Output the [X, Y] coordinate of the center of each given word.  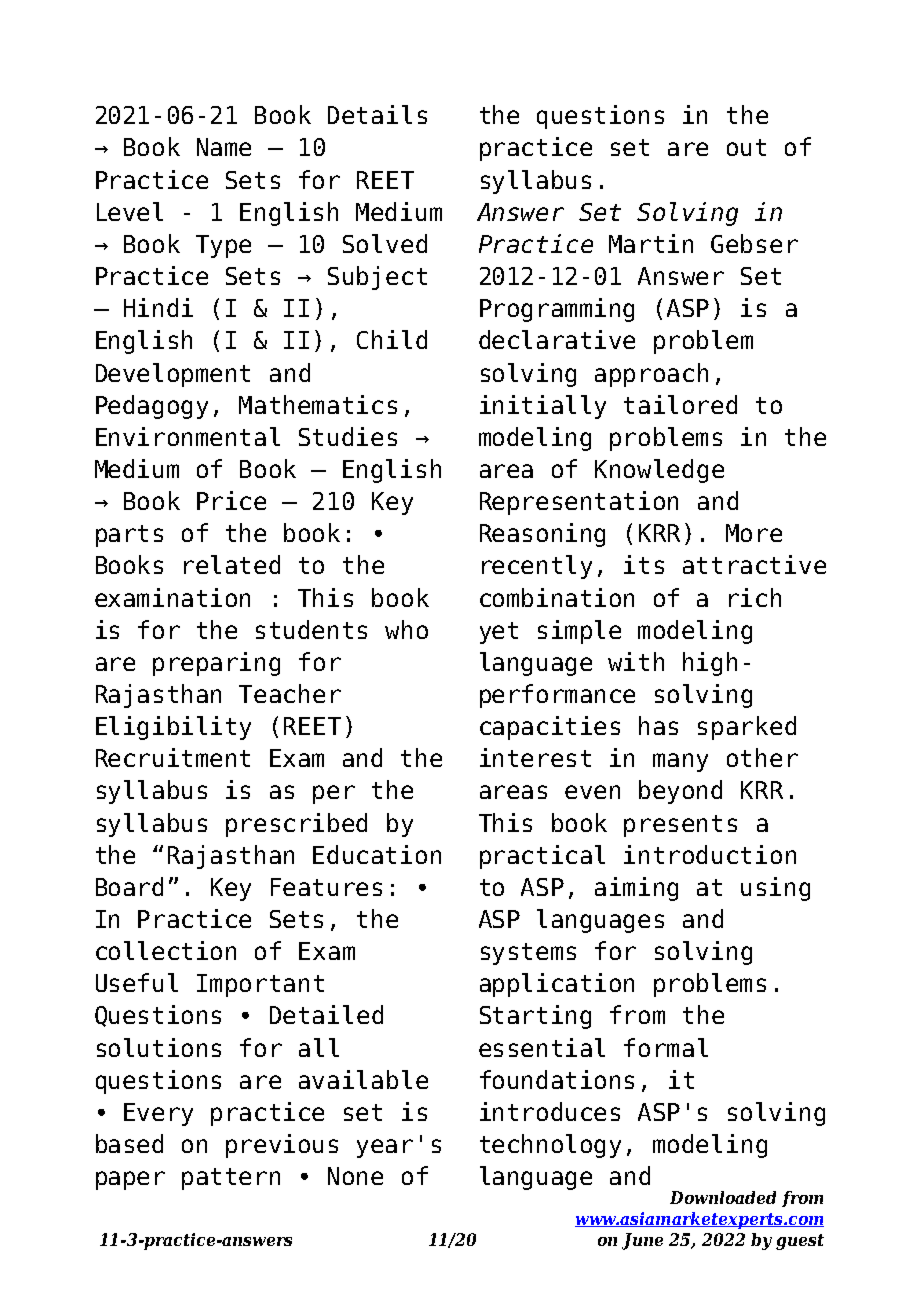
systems [528, 954]
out [746, 147]
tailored [680, 404]
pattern [231, 1179]
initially [543, 407]
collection [166, 950]
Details [377, 114]
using [775, 889]
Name [224, 147]
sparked [747, 728]
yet [499, 633]
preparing [216, 664]
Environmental [188, 436]
